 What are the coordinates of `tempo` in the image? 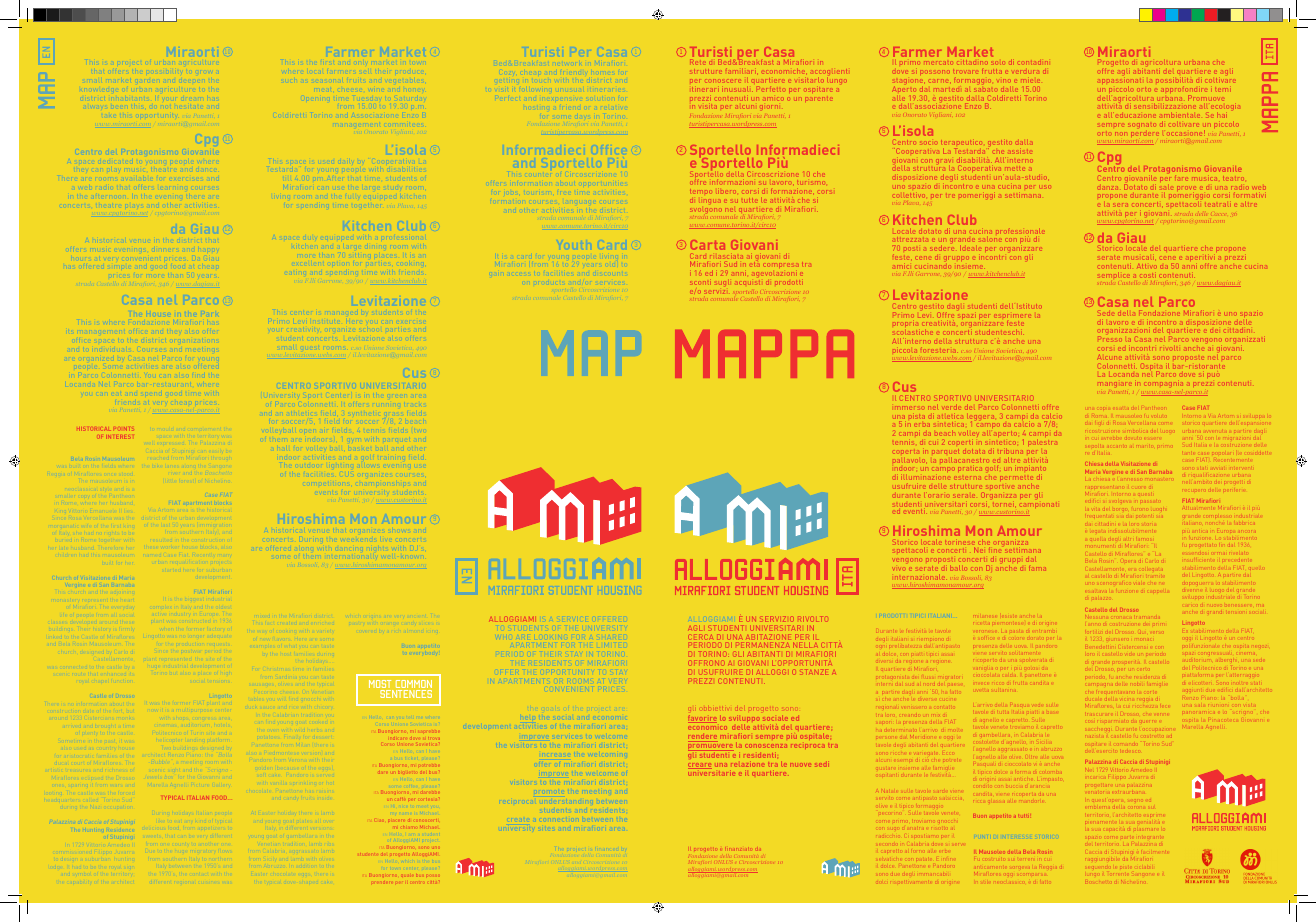 It's located at (700, 191).
